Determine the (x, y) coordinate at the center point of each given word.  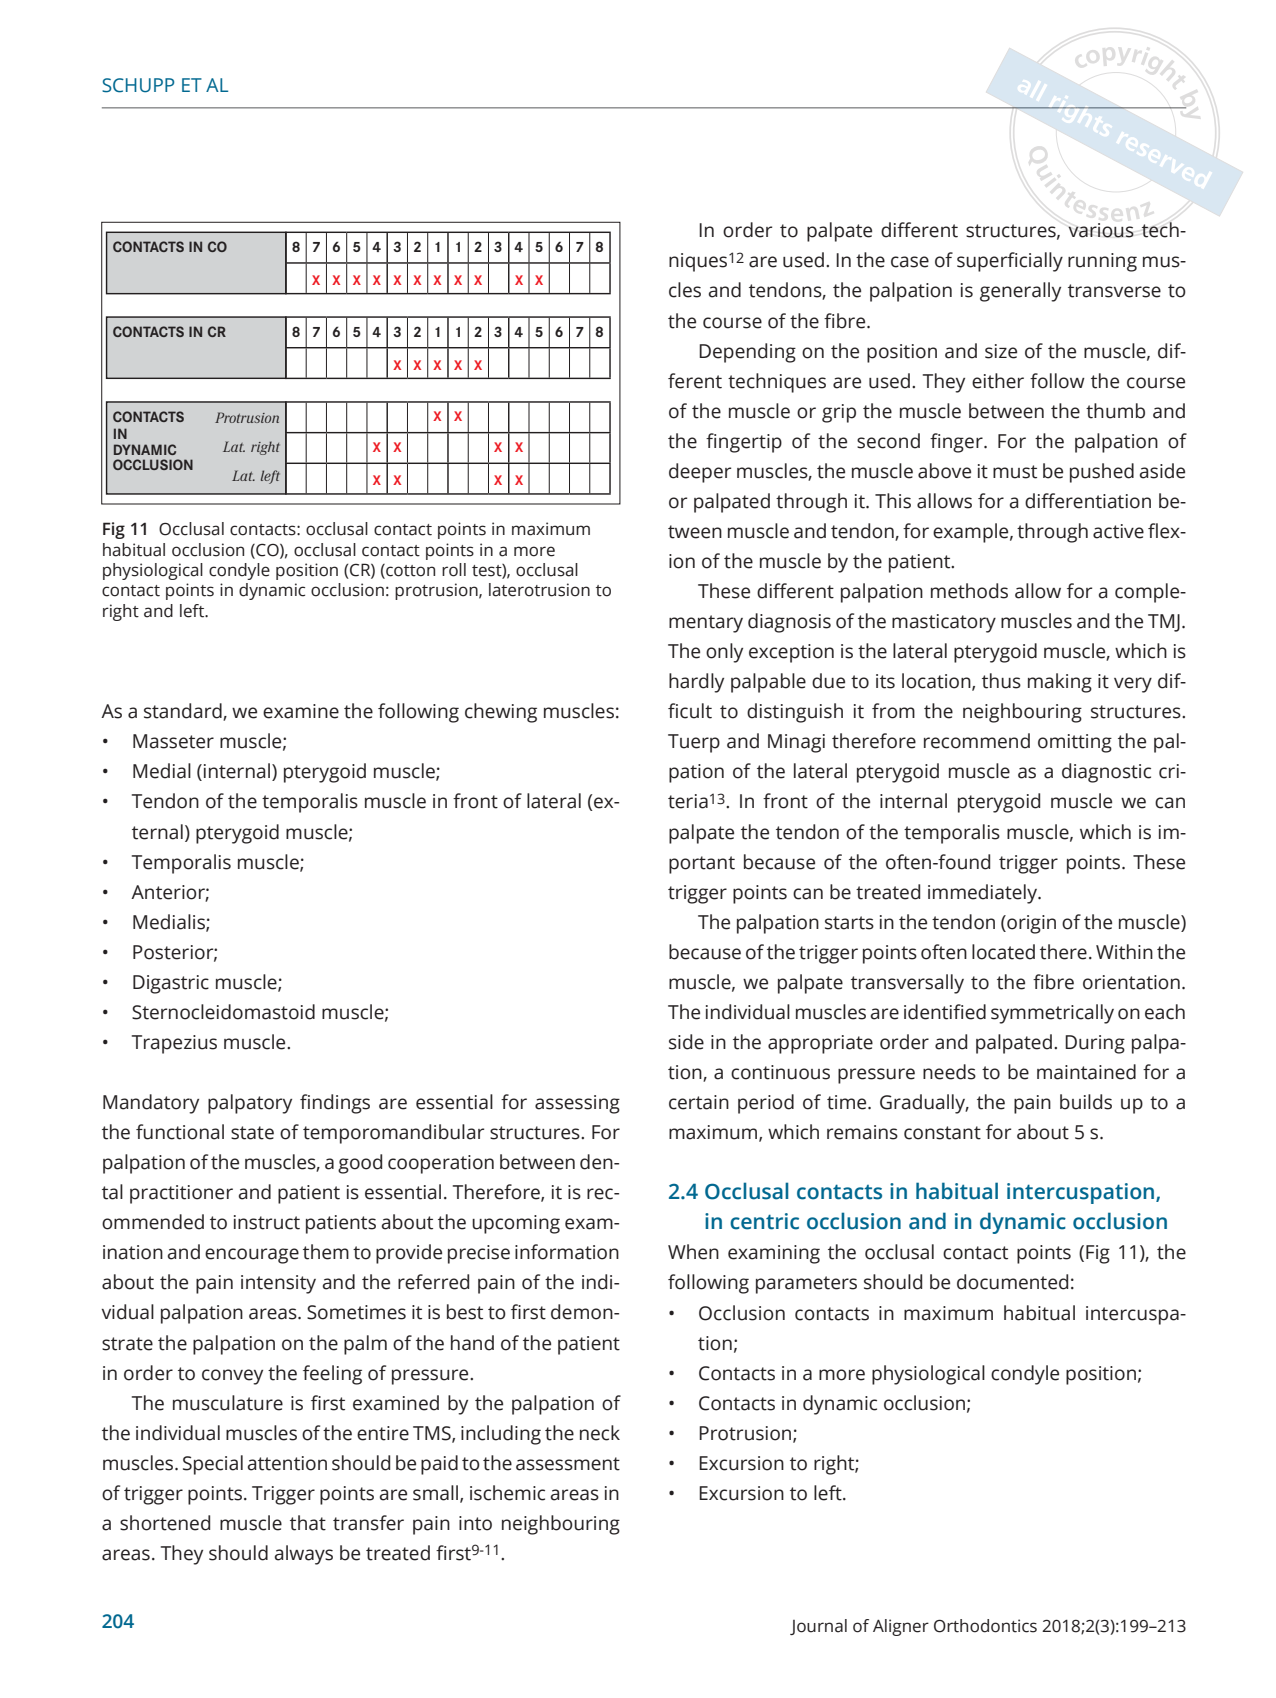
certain (699, 1102)
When (693, 1252)
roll (454, 570)
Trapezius (174, 1044)
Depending (747, 353)
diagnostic (1106, 773)
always (304, 1555)
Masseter (173, 741)
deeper (700, 473)
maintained (1086, 1072)
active (1118, 531)
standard (184, 712)
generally (1020, 292)
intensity (278, 1284)
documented (1012, 1282)
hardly (696, 683)
